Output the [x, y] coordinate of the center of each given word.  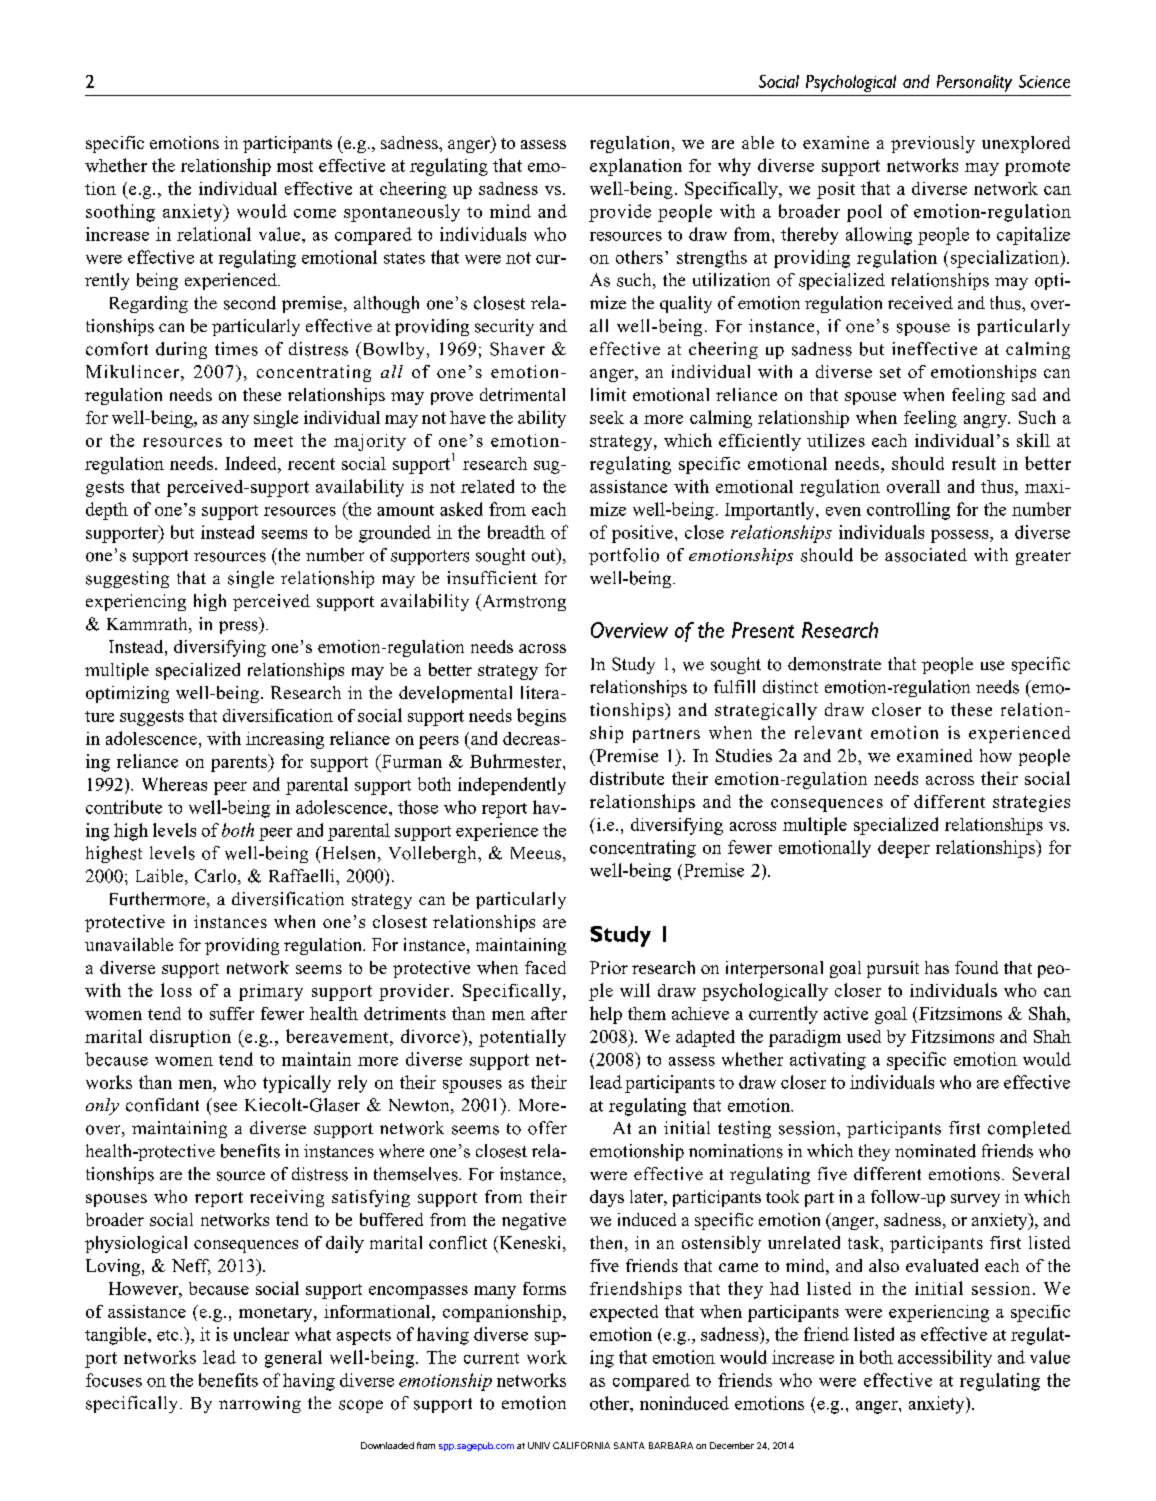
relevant [828, 732]
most [295, 166]
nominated [935, 1151]
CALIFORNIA [581, 1445]
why [734, 167]
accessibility [945, 1359]
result [974, 463]
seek [607, 417]
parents [240, 763]
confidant [162, 1105]
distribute [627, 778]
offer [547, 1128]
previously [933, 144]
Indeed [252, 463]
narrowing [260, 1404]
